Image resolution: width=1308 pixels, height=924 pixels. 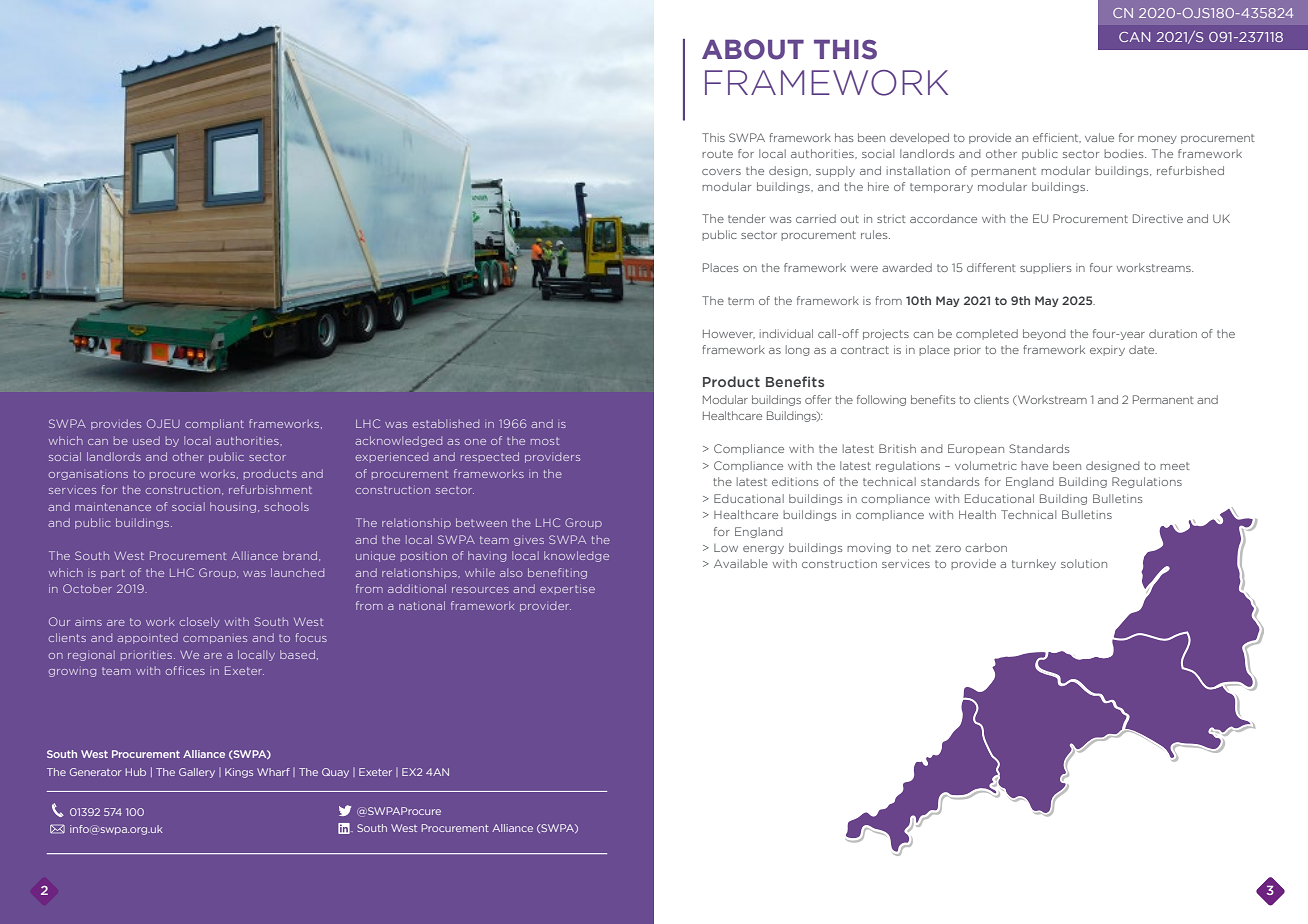 What do you see at coordinates (233, 507) in the screenshot?
I see `housing` at bounding box center [233, 507].
